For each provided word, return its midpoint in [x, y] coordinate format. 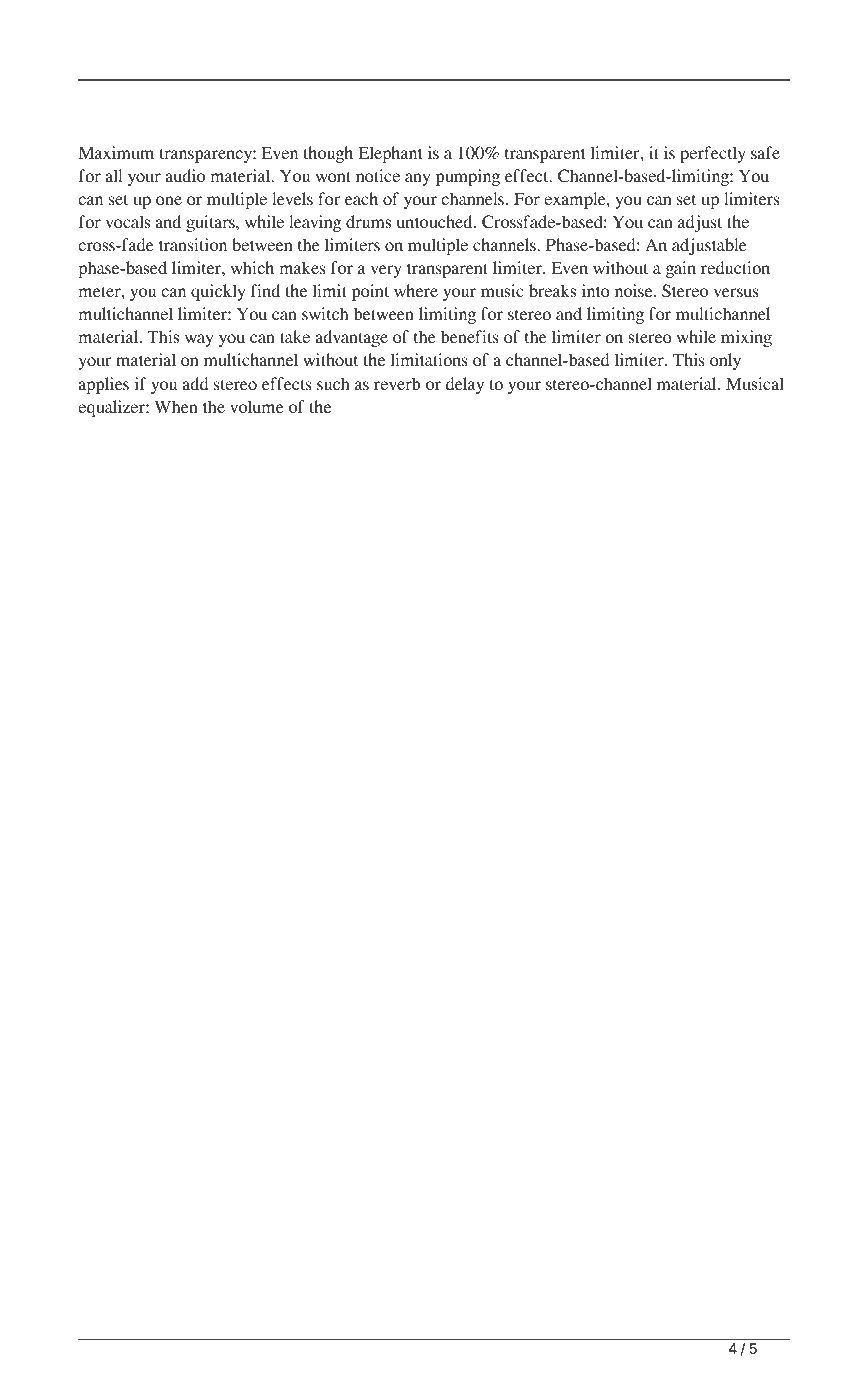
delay [465, 385]
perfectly [713, 154]
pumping [468, 177]
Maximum [116, 152]
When [176, 406]
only [725, 361]
